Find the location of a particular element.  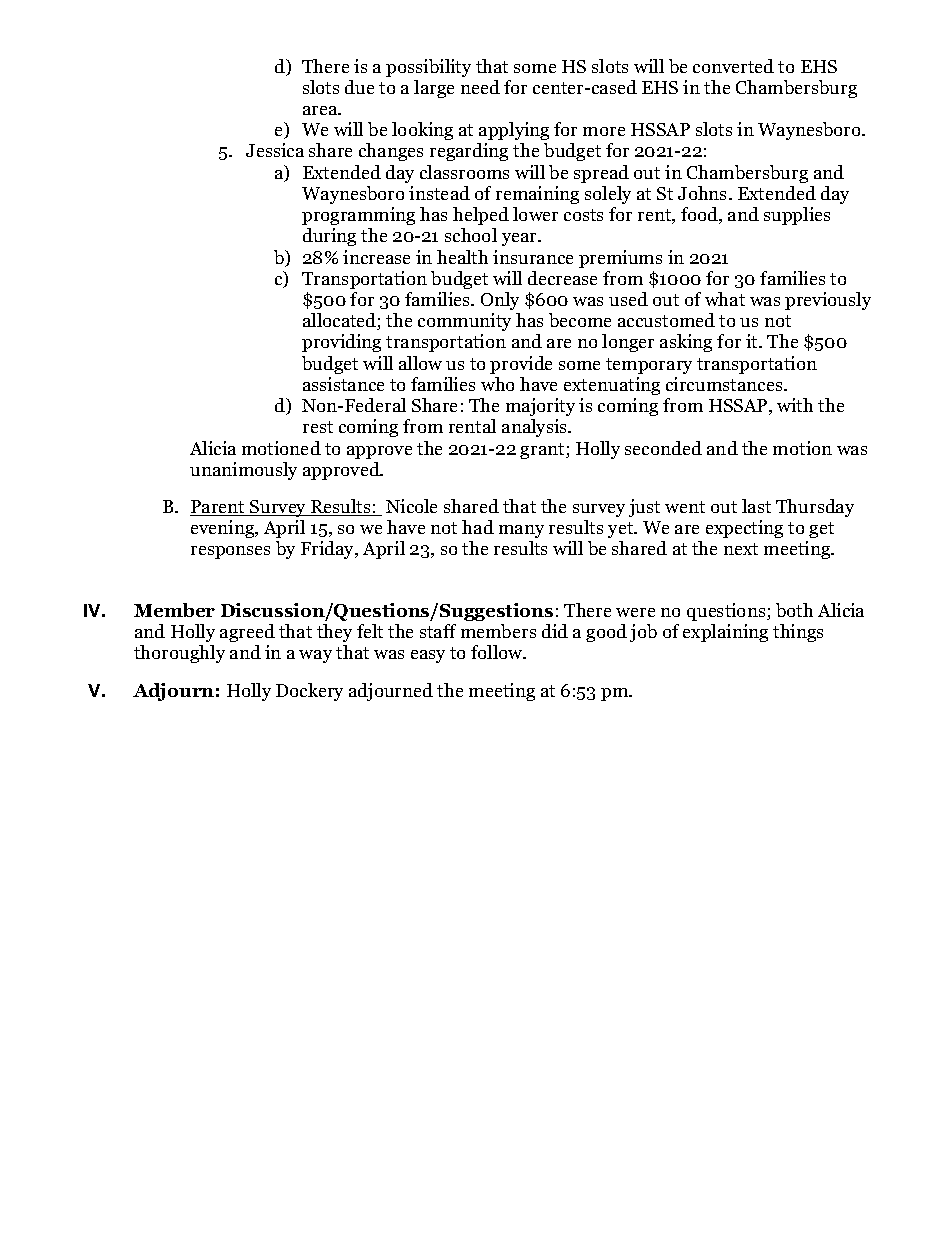

agreed is located at coordinates (247, 633).
